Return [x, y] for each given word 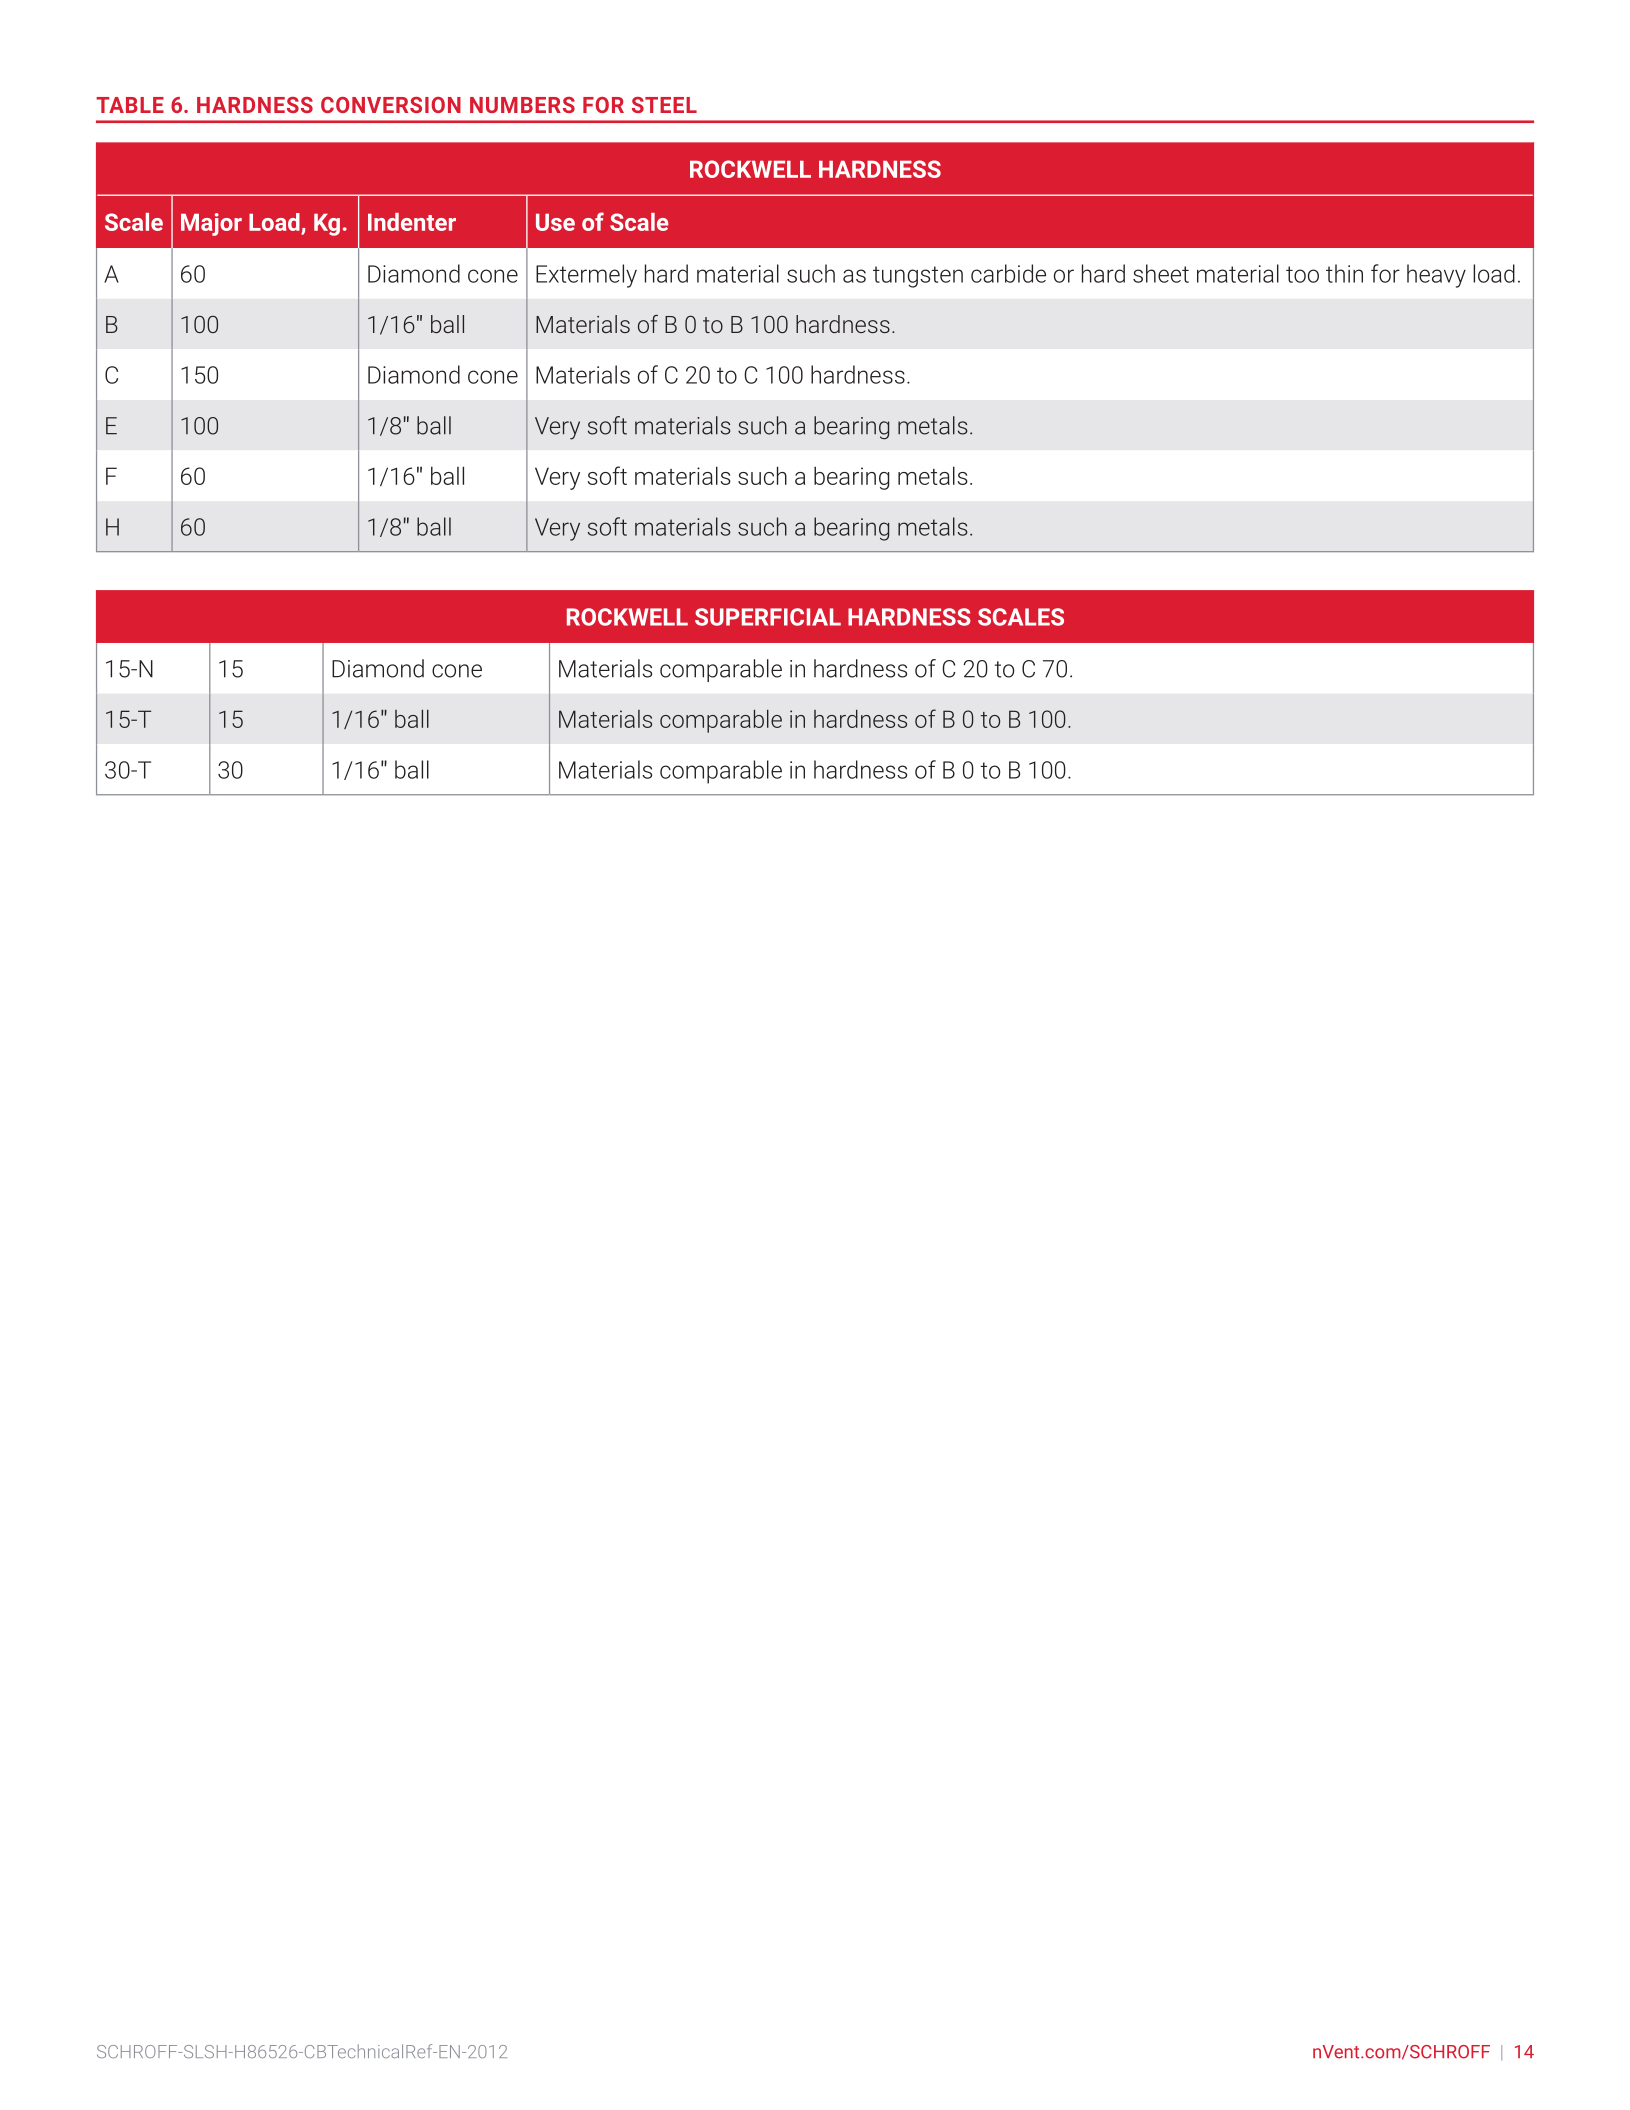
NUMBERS [522, 105]
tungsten [918, 277]
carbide [1008, 273]
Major [211, 224]
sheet [1161, 273]
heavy [1436, 276]
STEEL [664, 105]
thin [1344, 273]
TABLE [130, 105]
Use [555, 222]
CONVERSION [391, 105]
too [1302, 274]
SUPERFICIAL [768, 617]
